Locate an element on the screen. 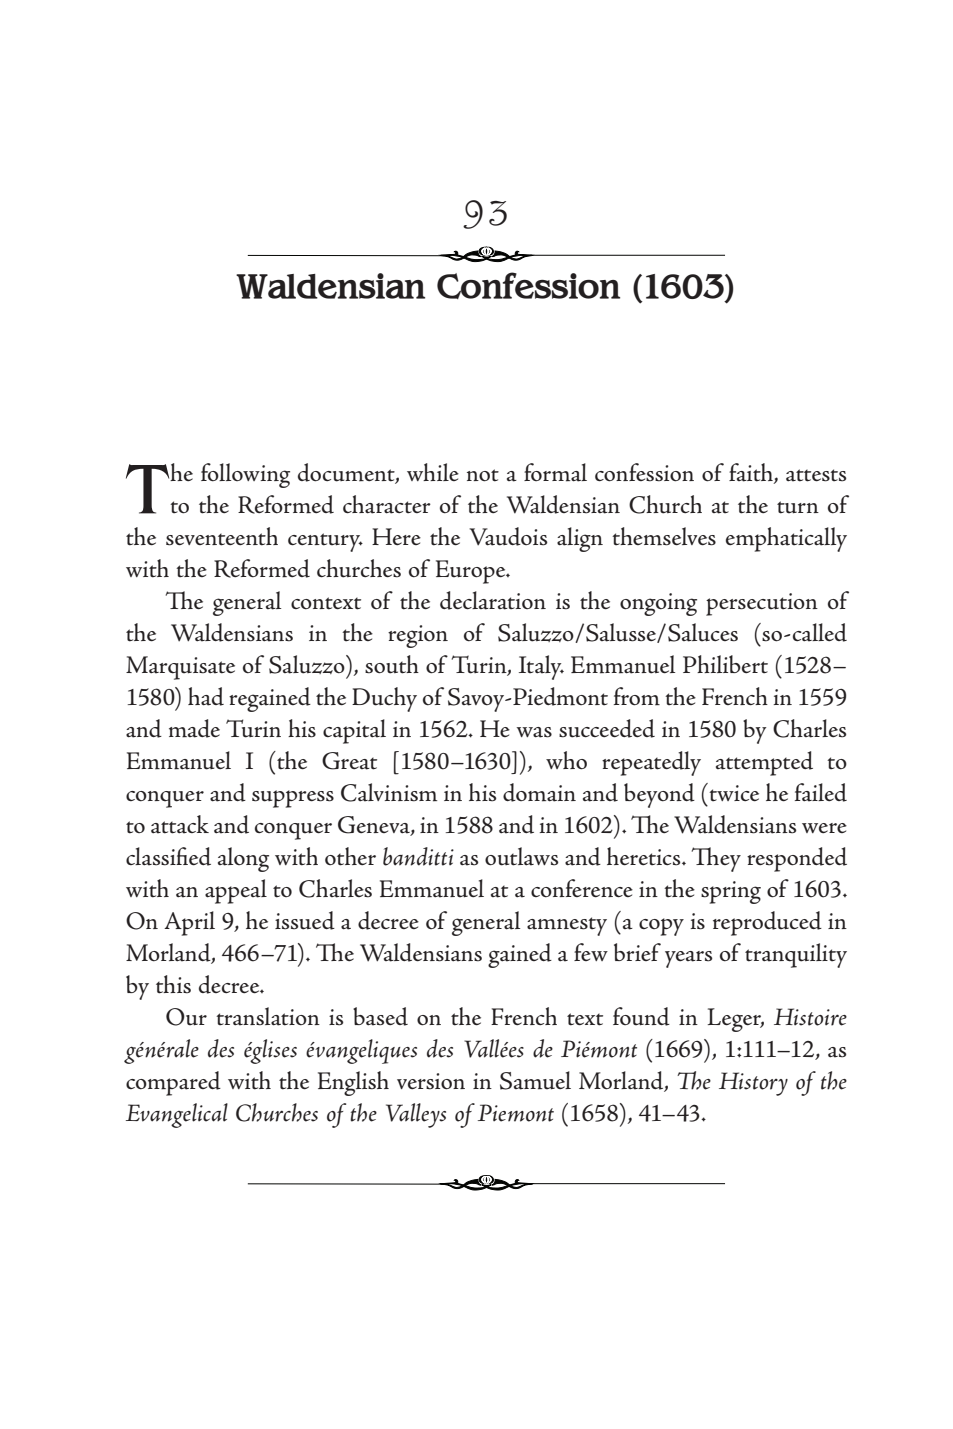 This screenshot has width=953, height=1429. not is located at coordinates (483, 475).
